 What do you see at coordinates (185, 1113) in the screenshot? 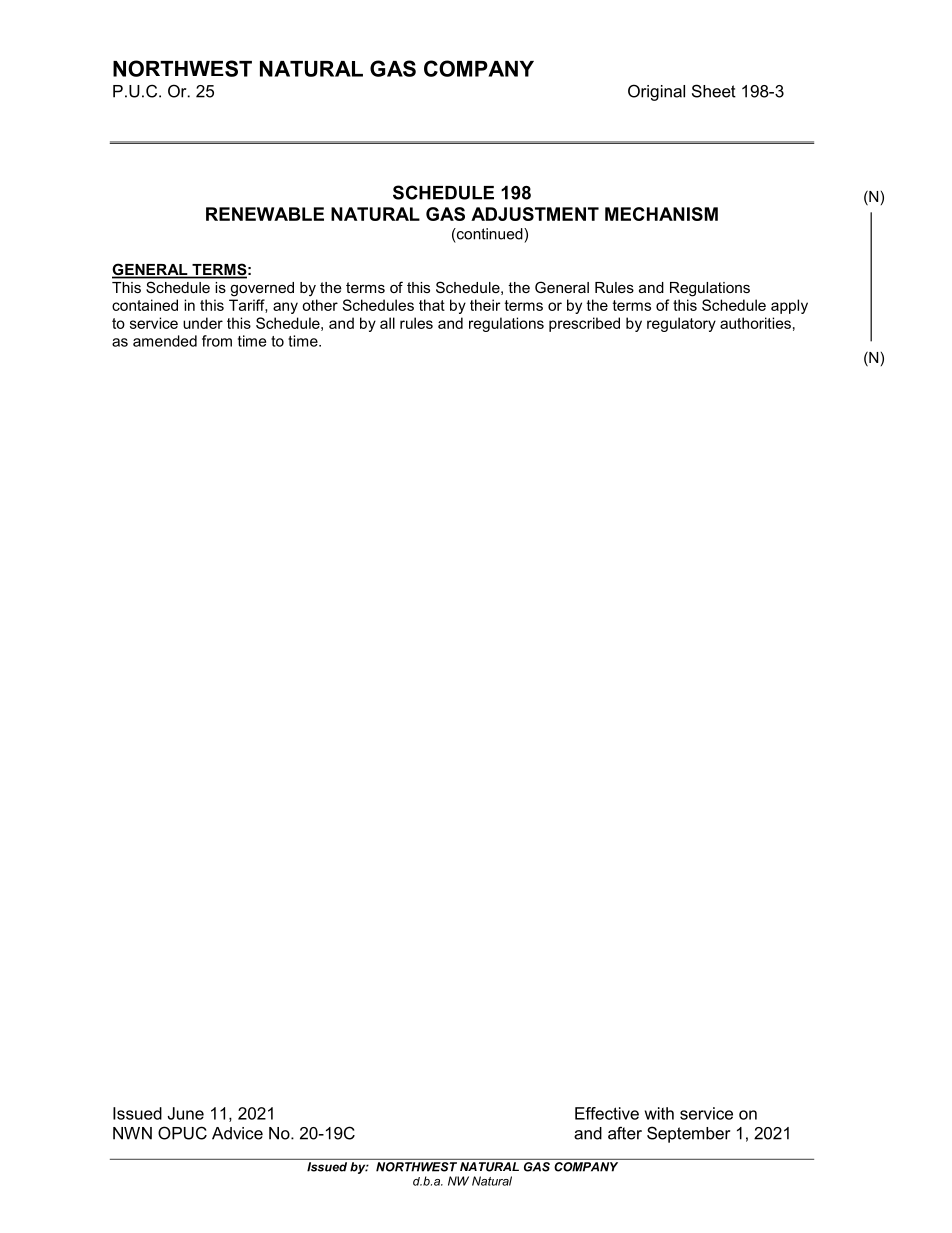
I see `June` at bounding box center [185, 1113].
